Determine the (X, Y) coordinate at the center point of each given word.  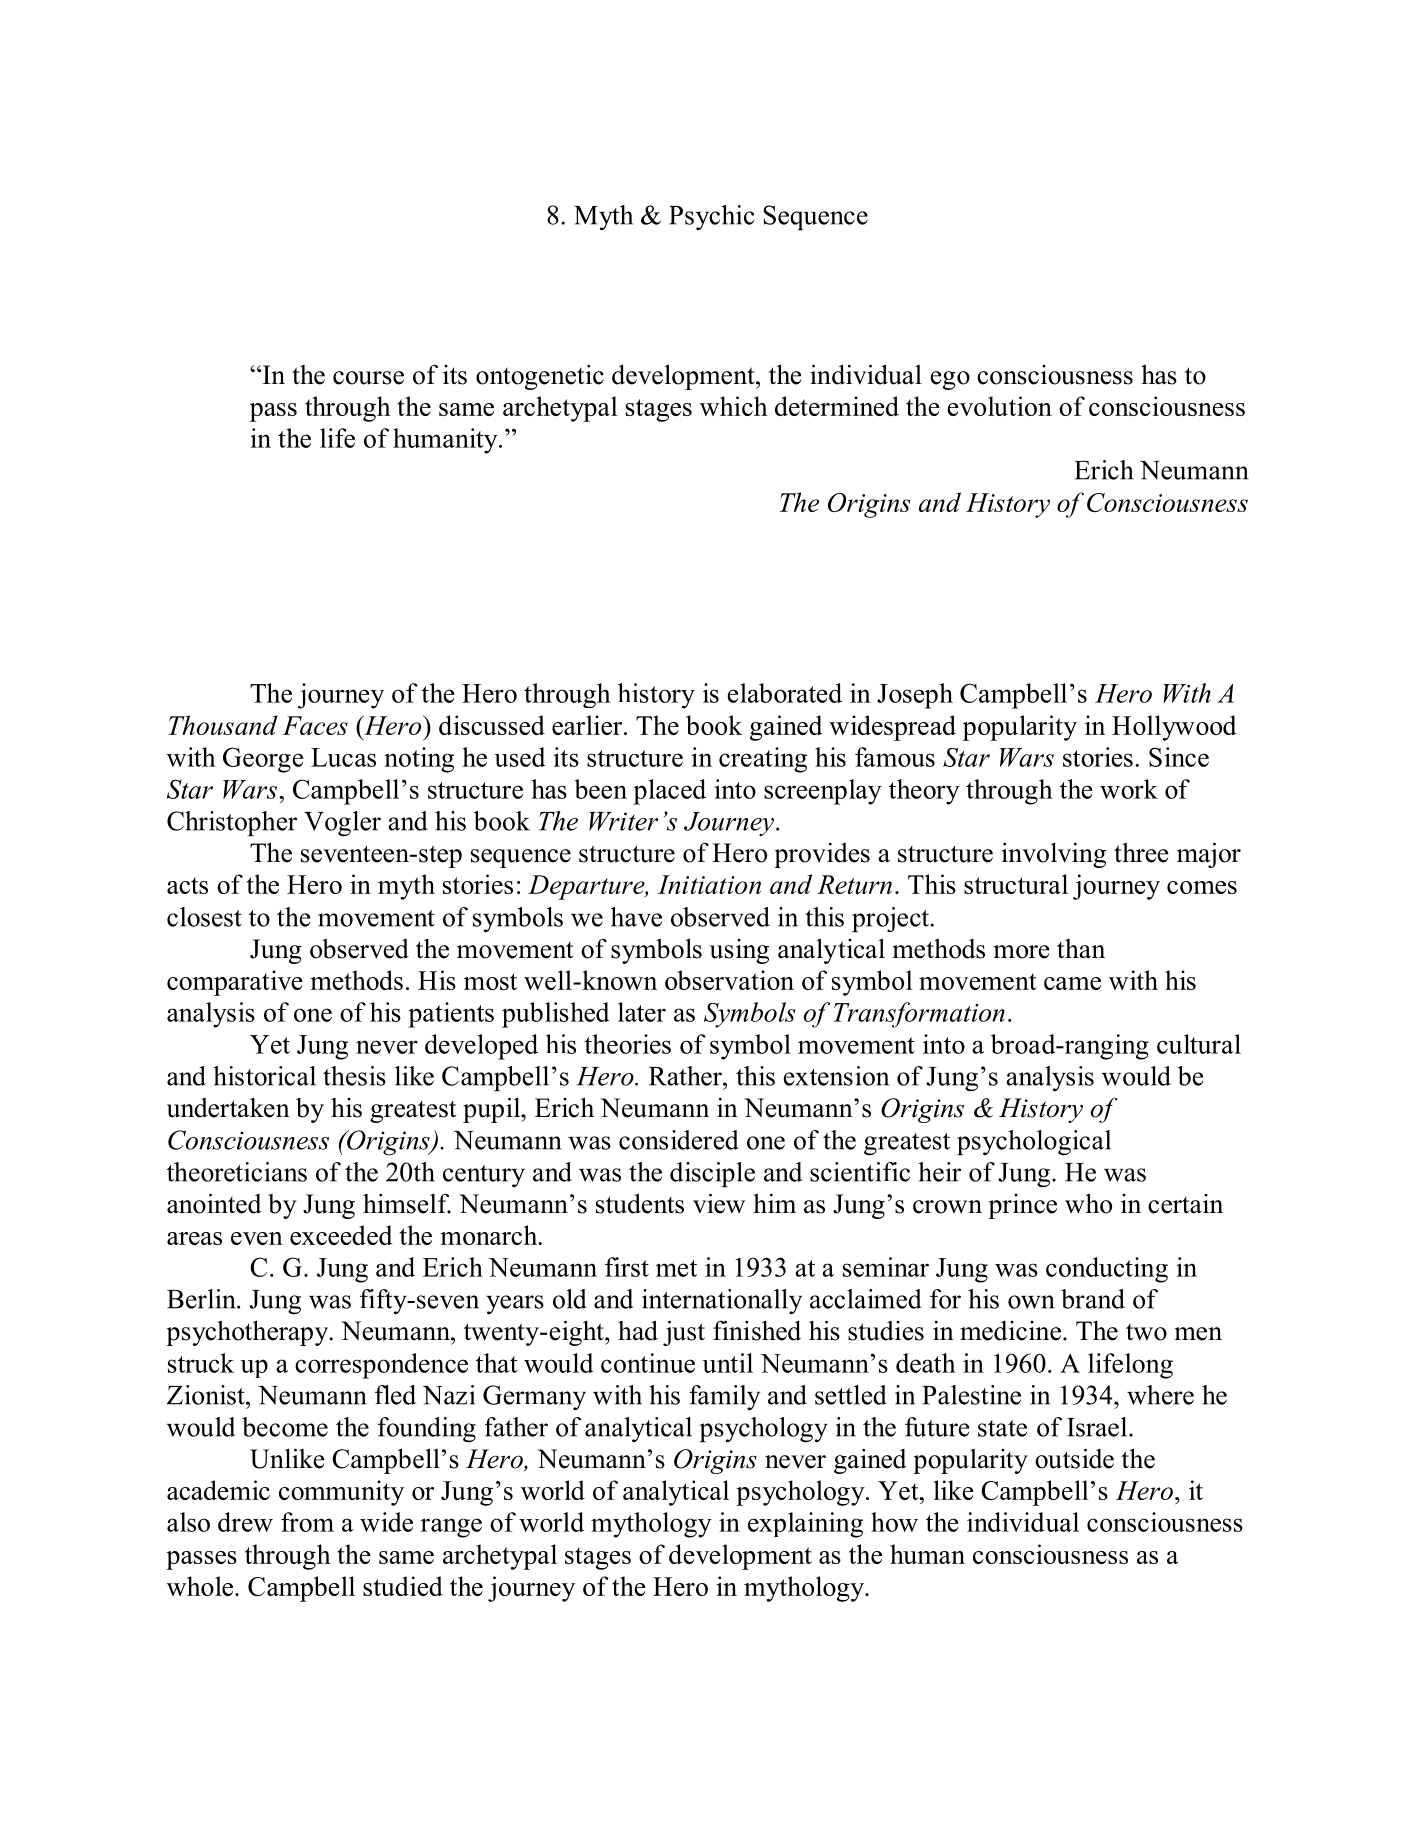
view (719, 1203)
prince (1022, 1206)
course (368, 378)
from (307, 1522)
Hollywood (1174, 728)
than (1081, 949)
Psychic (712, 217)
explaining (805, 1525)
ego (950, 380)
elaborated (784, 693)
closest (204, 917)
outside (1074, 1458)
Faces (315, 725)
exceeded (341, 1235)
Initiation (709, 884)
